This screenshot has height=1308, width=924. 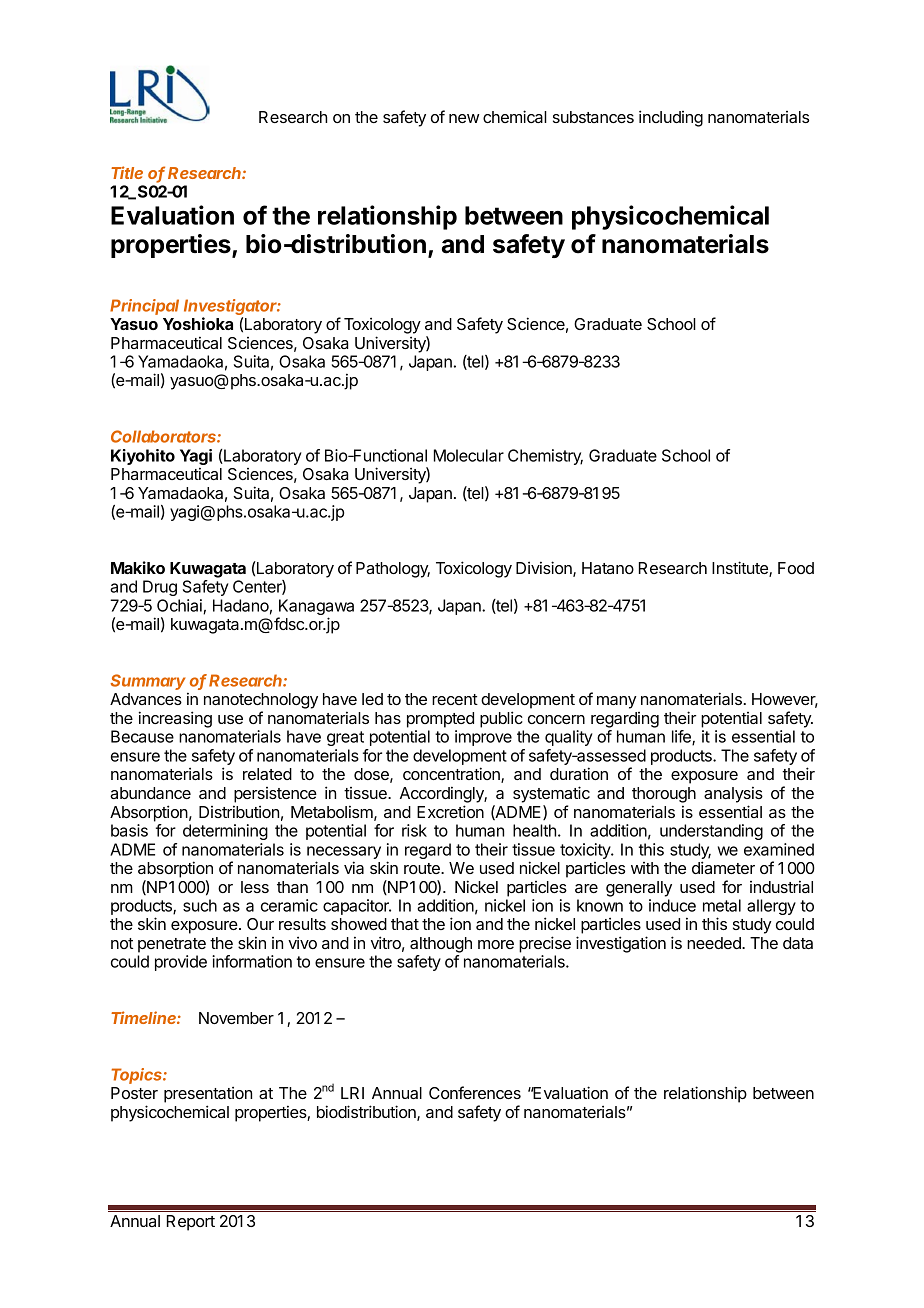 What do you see at coordinates (200, 905) in the screenshot?
I see `such` at bounding box center [200, 905].
